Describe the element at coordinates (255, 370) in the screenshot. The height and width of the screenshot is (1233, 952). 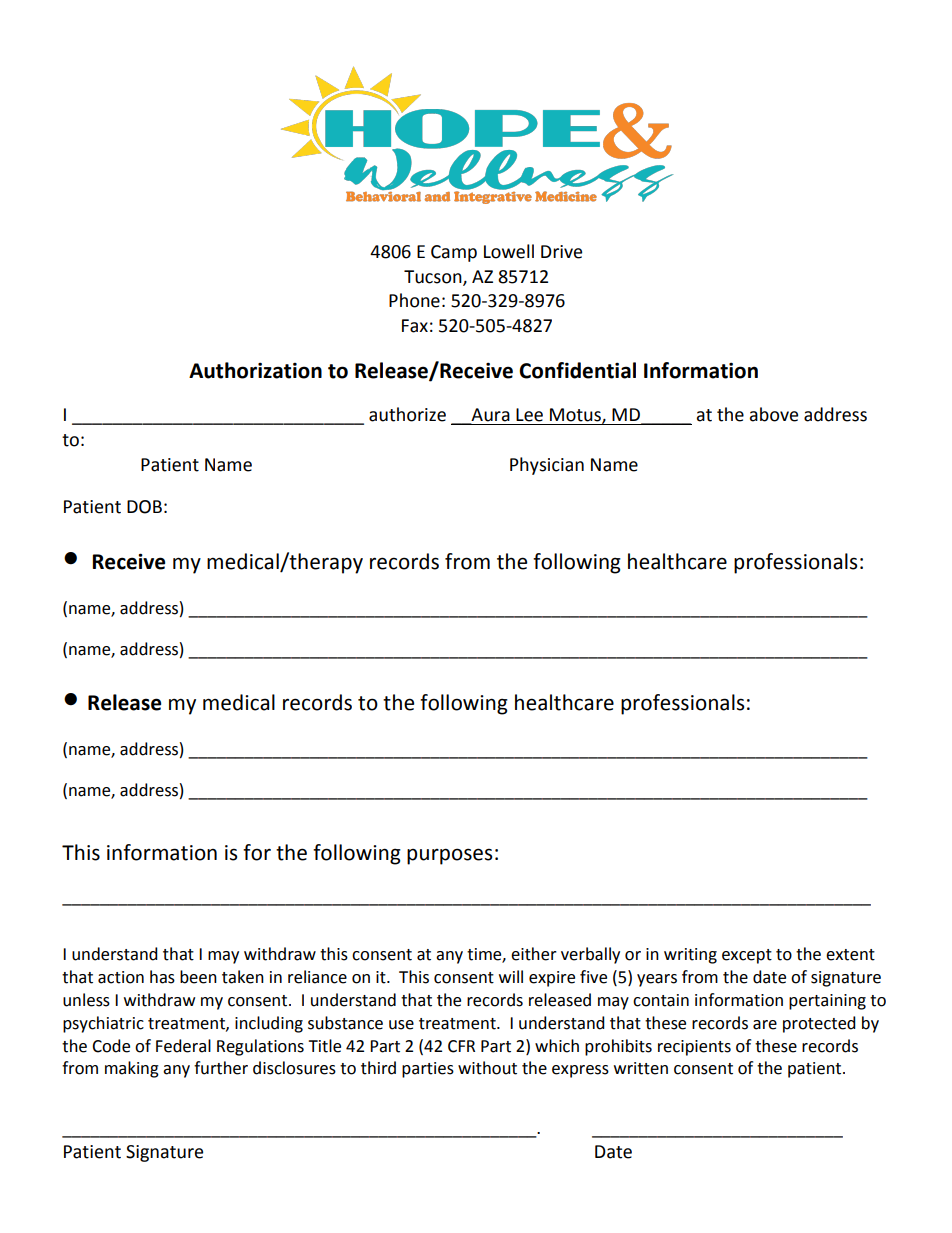
I see `Authorization` at that location.
